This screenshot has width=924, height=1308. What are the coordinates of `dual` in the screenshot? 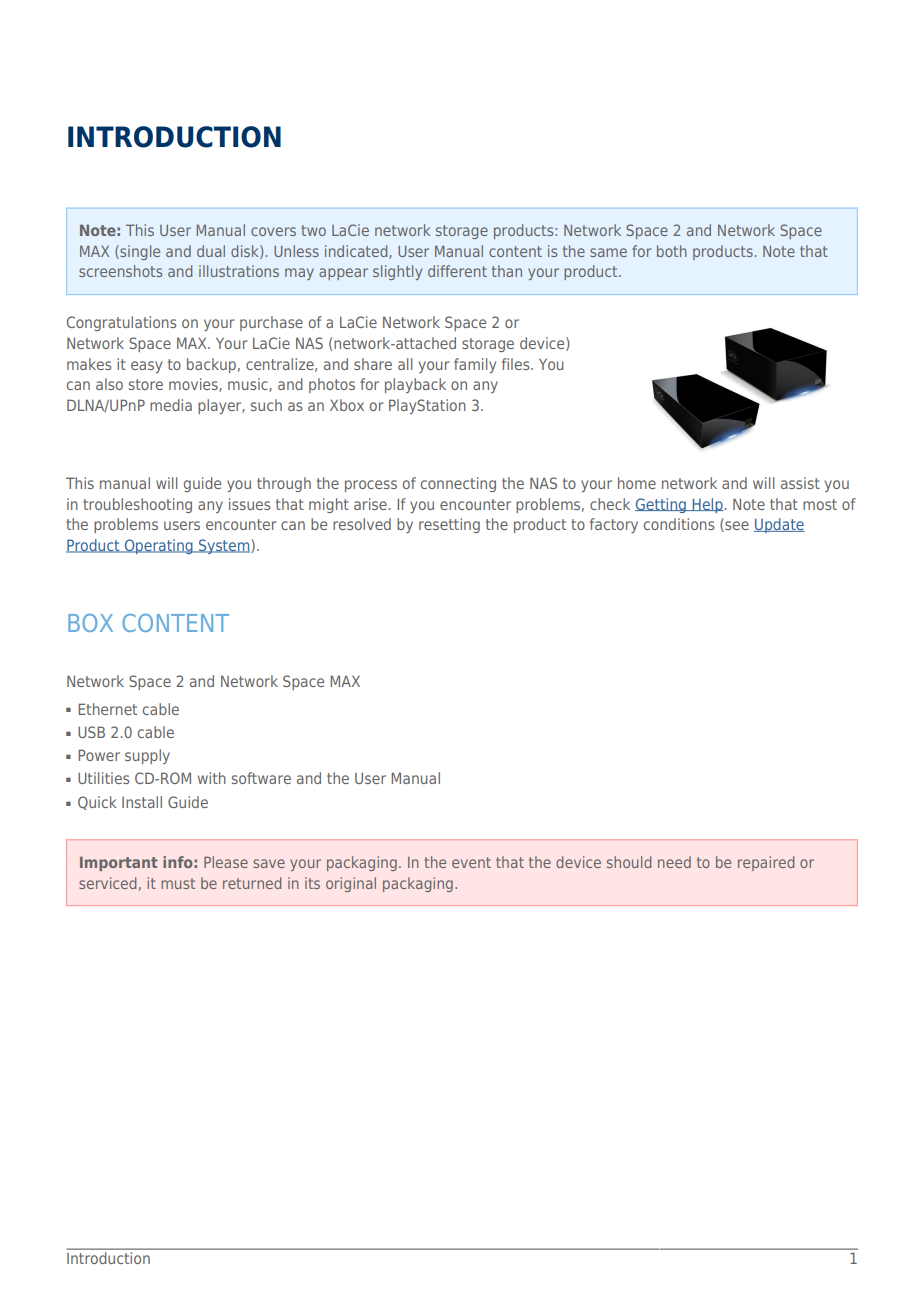 It's located at (211, 251).
